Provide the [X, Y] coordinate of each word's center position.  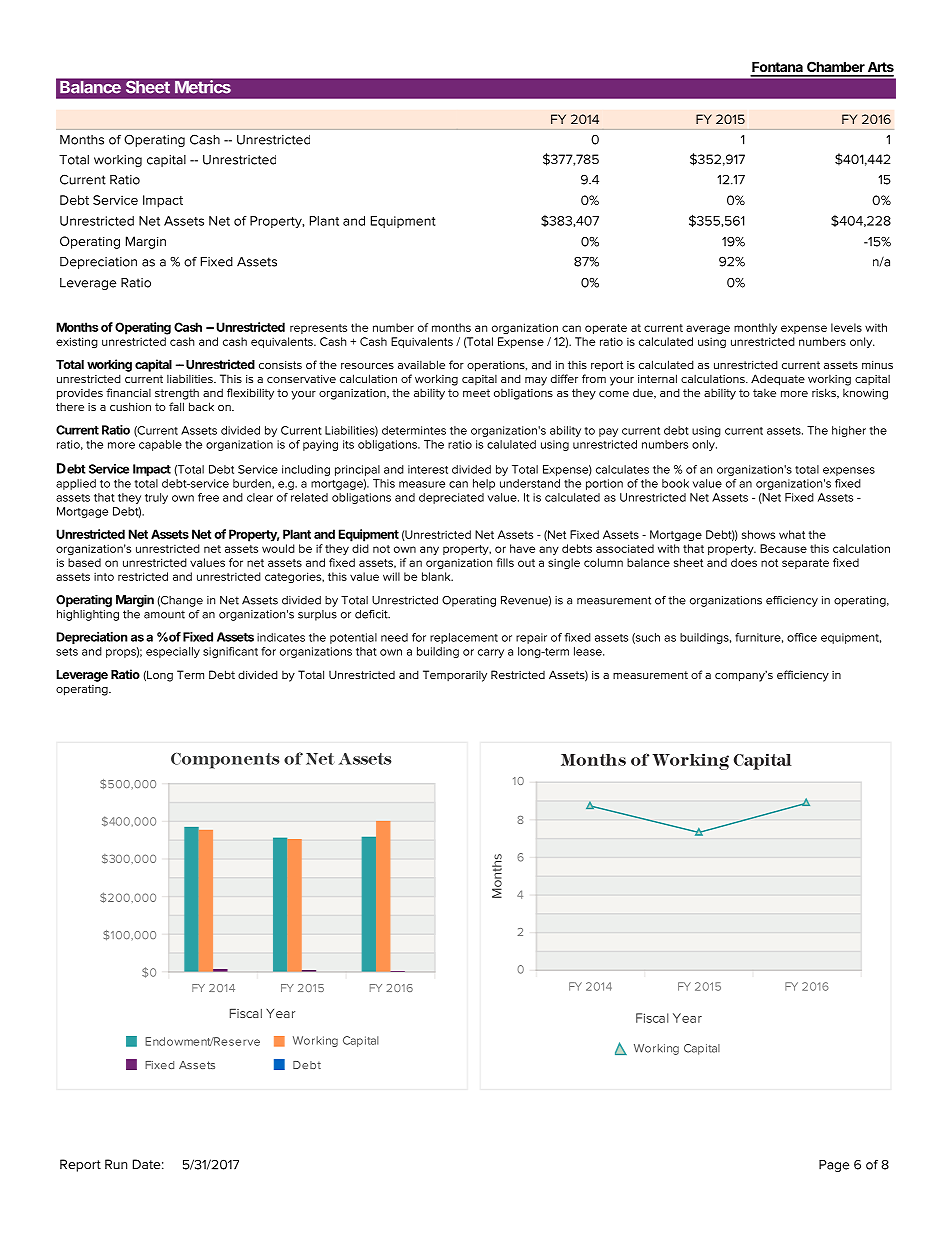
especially [173, 652]
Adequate [778, 380]
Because [783, 548]
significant [230, 652]
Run [116, 1164]
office [802, 637]
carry [491, 653]
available [421, 364]
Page [834, 1166]
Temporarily [455, 676]
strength [177, 394]
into [104, 577]
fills [505, 562]
